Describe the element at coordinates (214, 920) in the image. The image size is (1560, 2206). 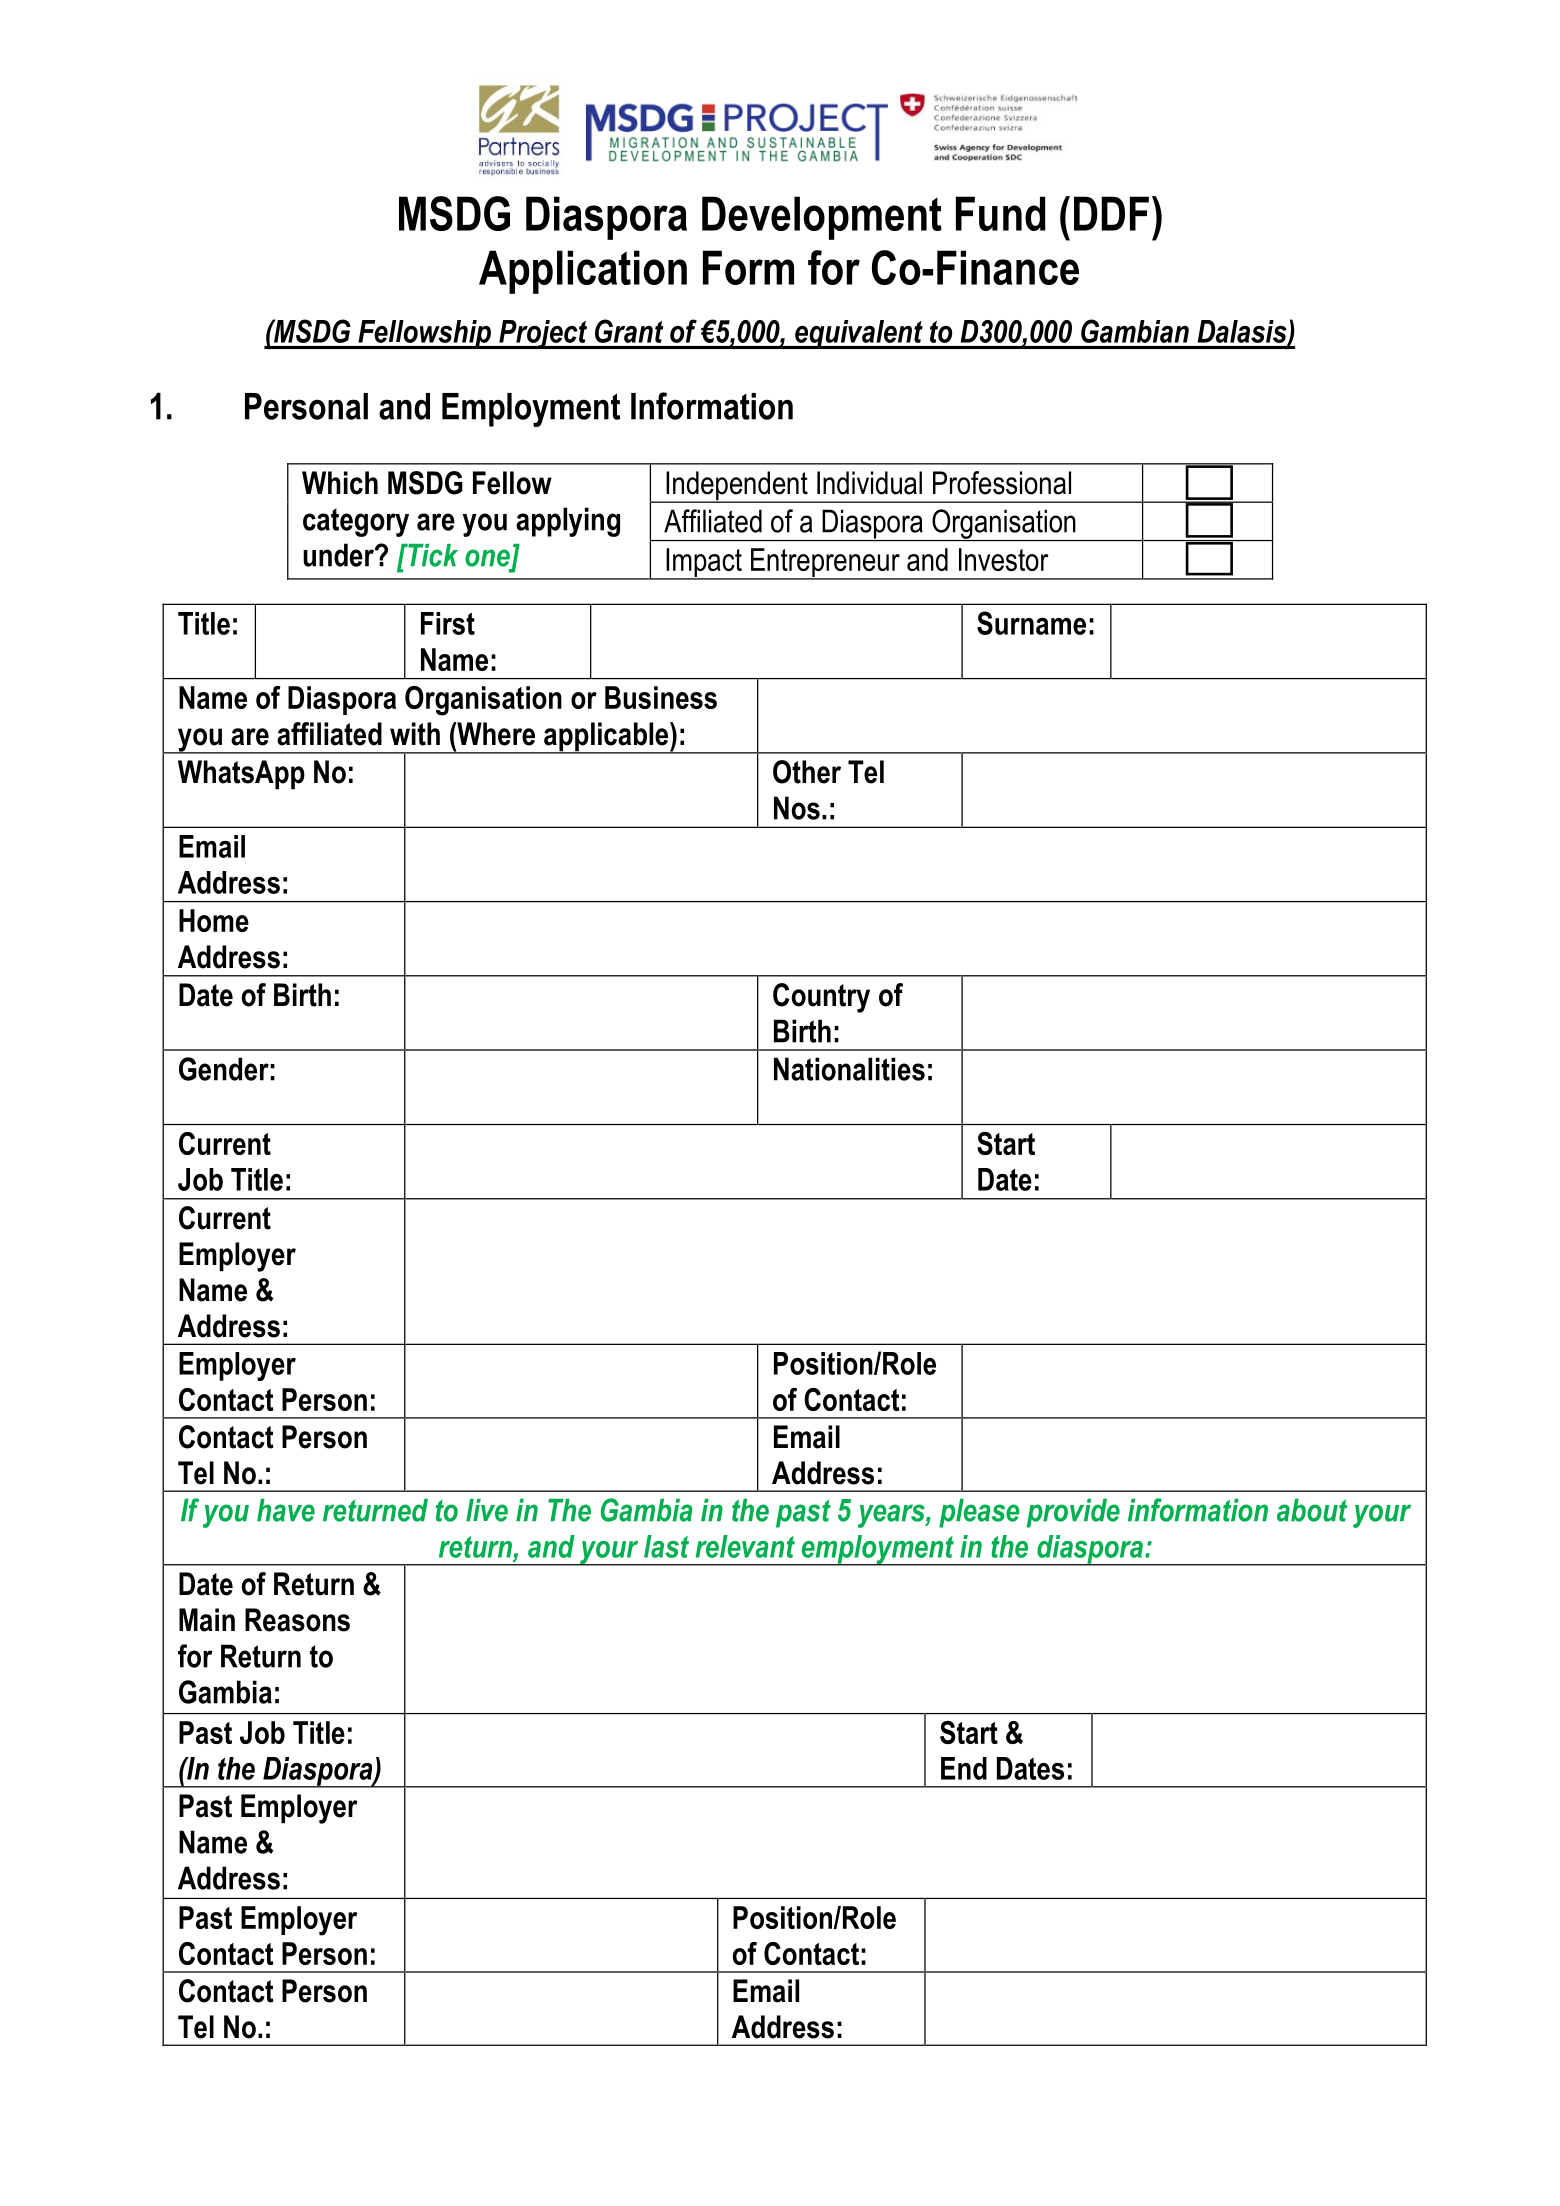
I see `Home` at that location.
